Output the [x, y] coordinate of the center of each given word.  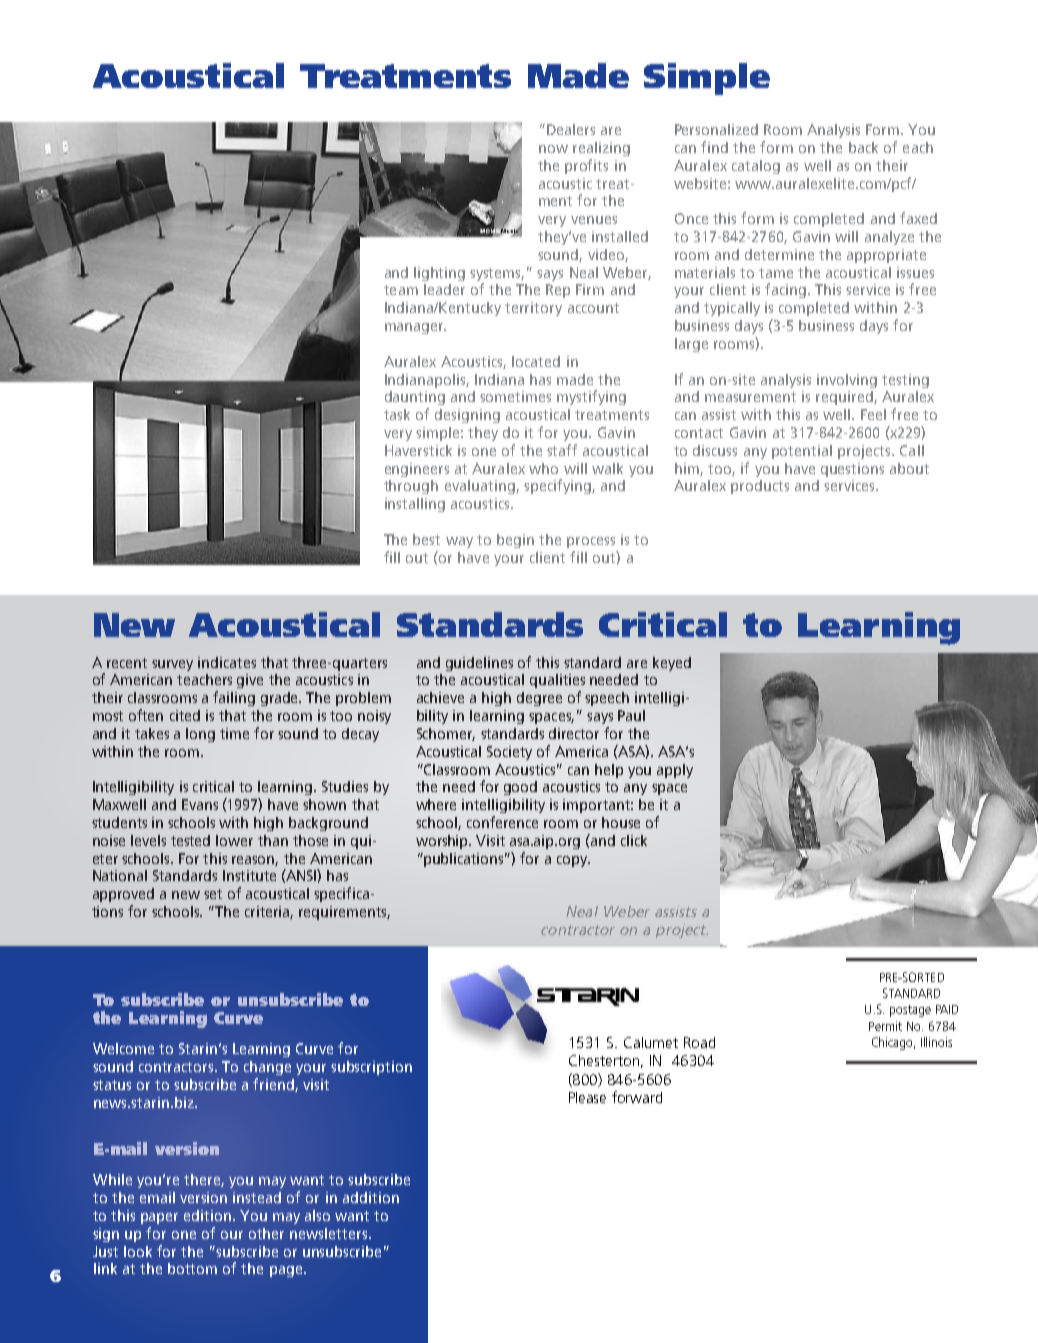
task [397, 414]
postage [910, 1011]
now [553, 149]
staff [562, 450]
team [401, 290]
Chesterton [604, 1060]
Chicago [893, 1043]
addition [371, 1197]
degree [539, 699]
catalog [756, 167]
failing [234, 698]
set [213, 894]
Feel [873, 414]
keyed [672, 664]
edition [209, 1215]
